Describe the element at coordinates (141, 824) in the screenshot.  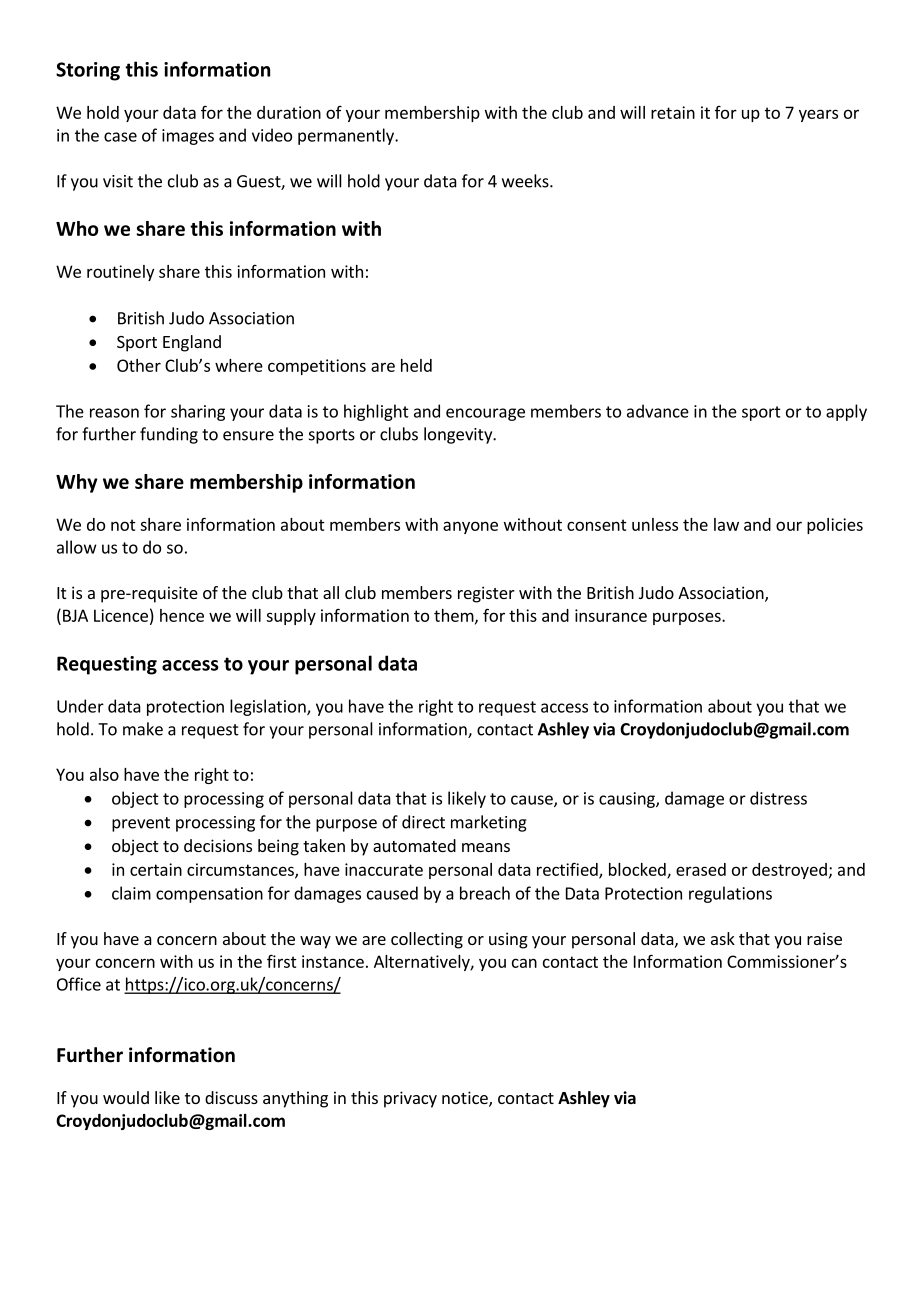
I see `prevent` at that location.
